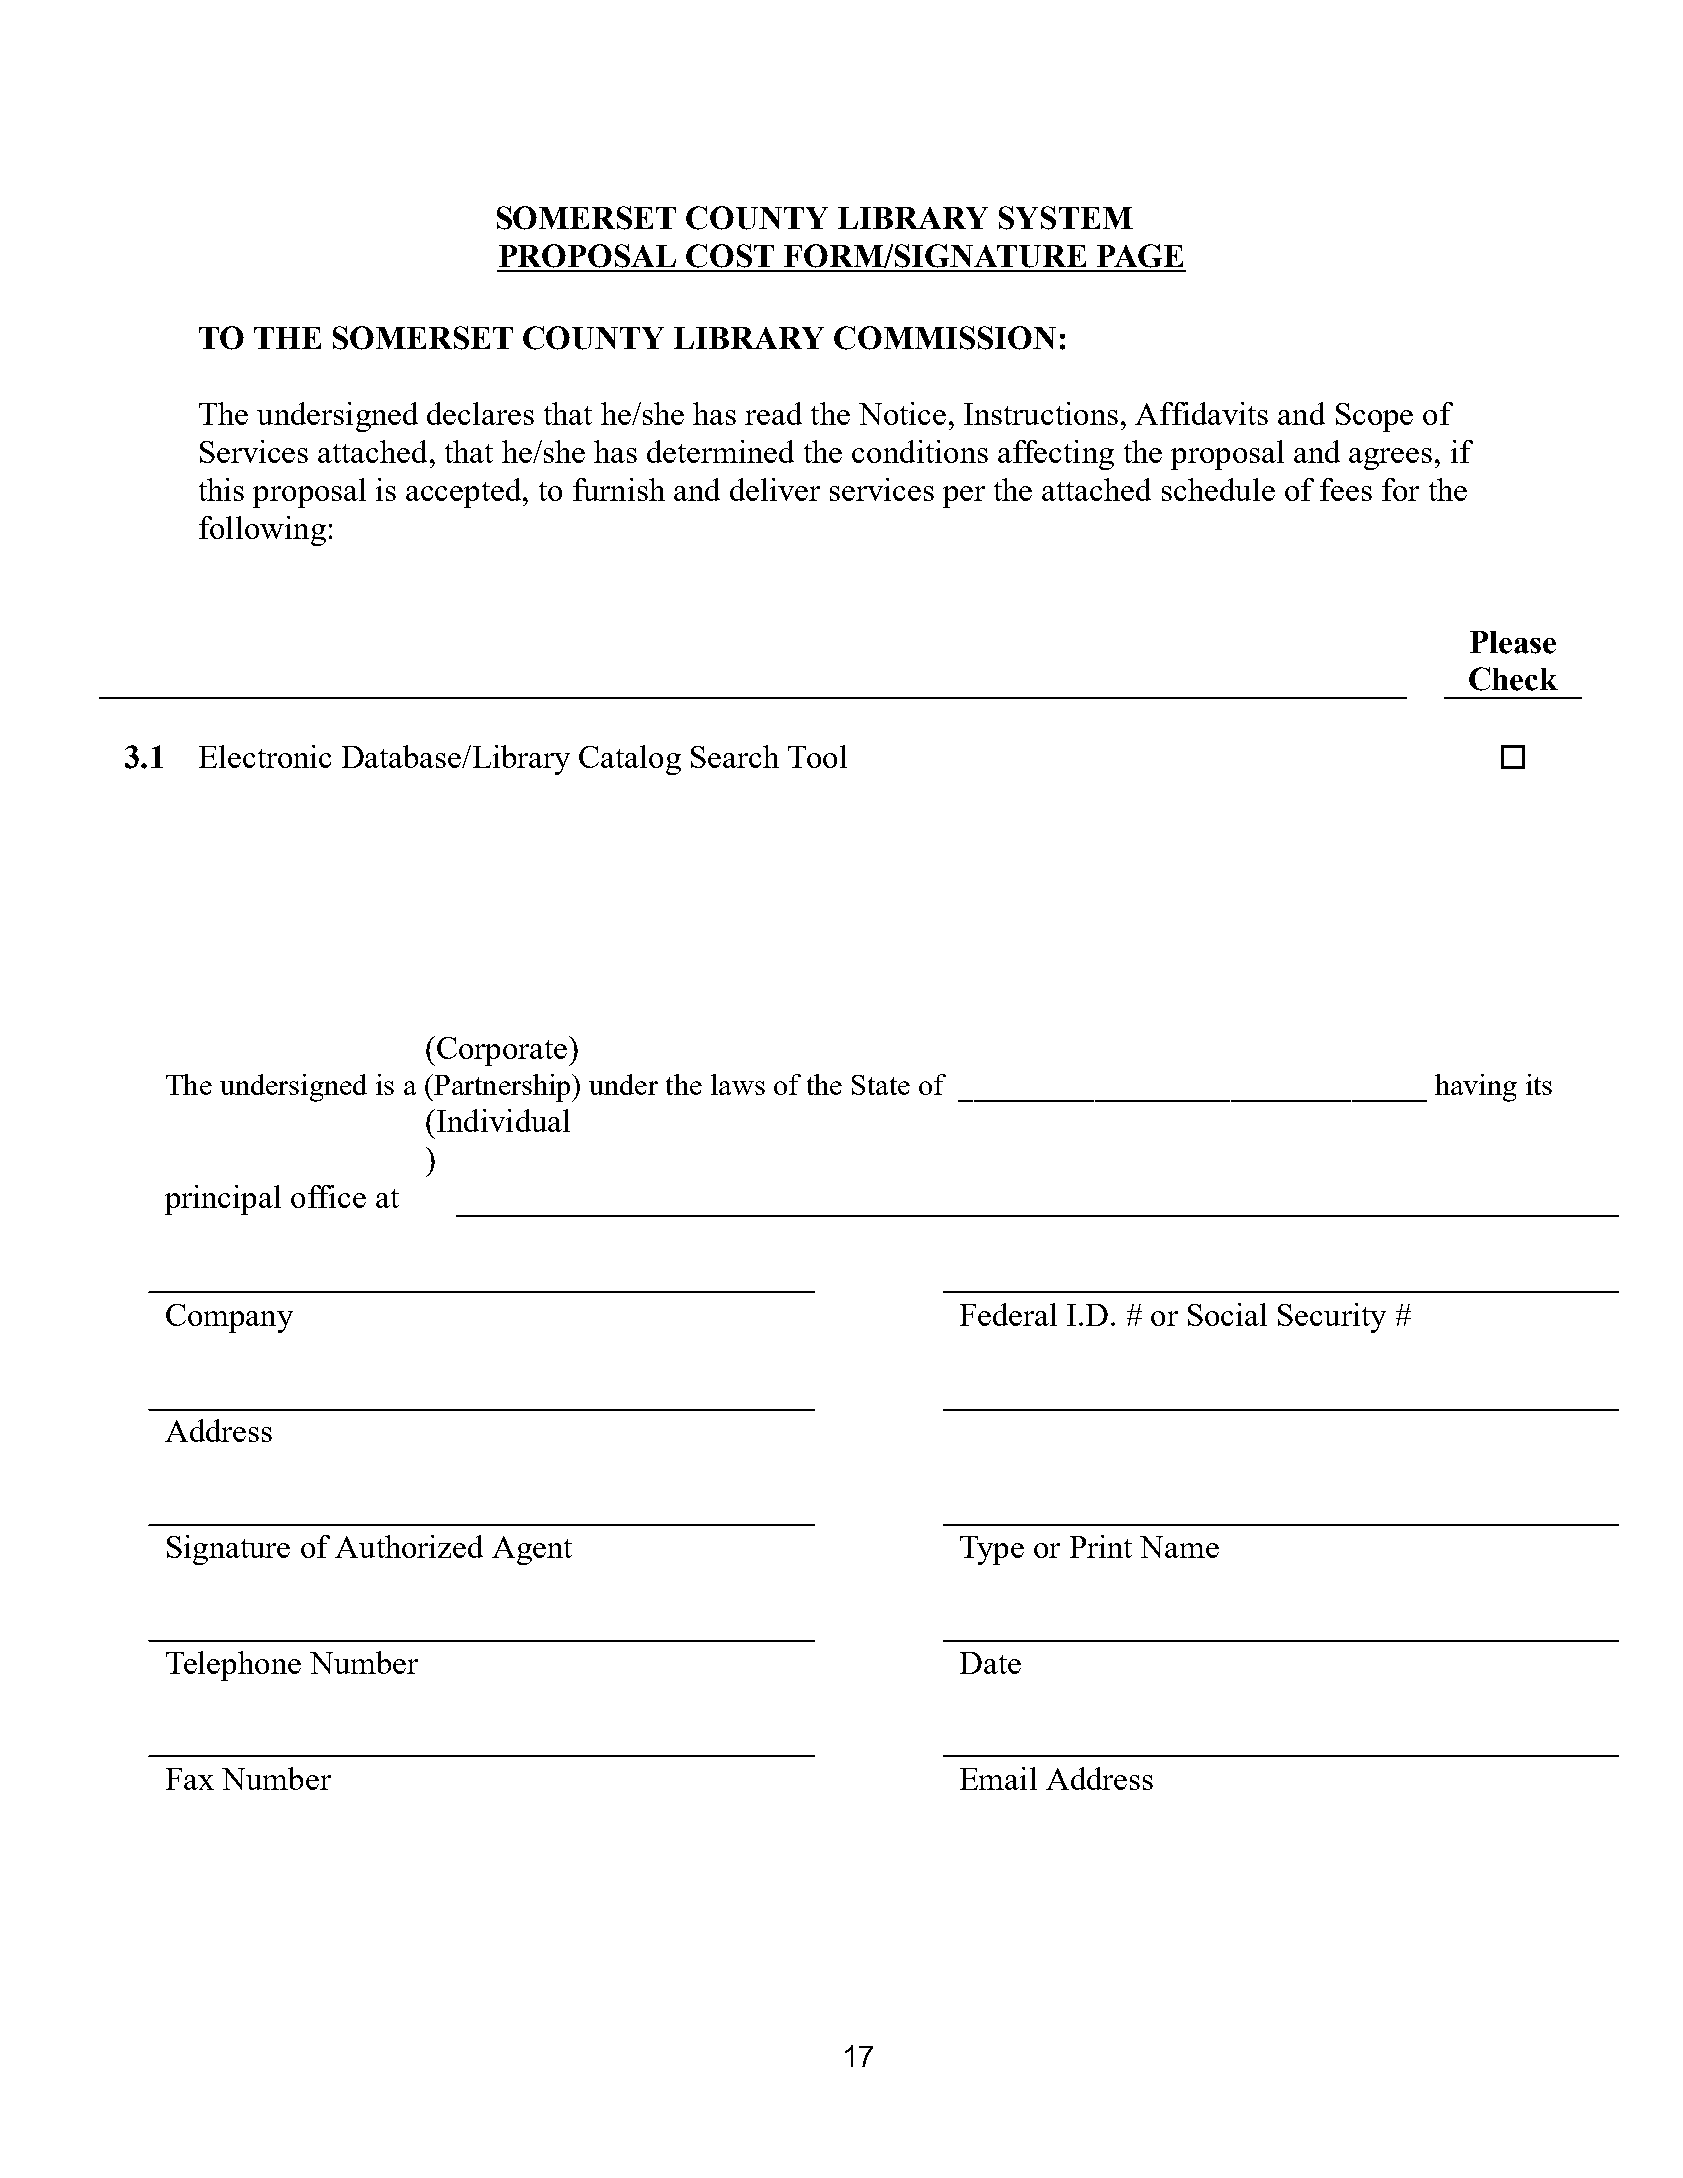  Describe the element at coordinates (262, 531) in the screenshot. I see `following` at that location.
